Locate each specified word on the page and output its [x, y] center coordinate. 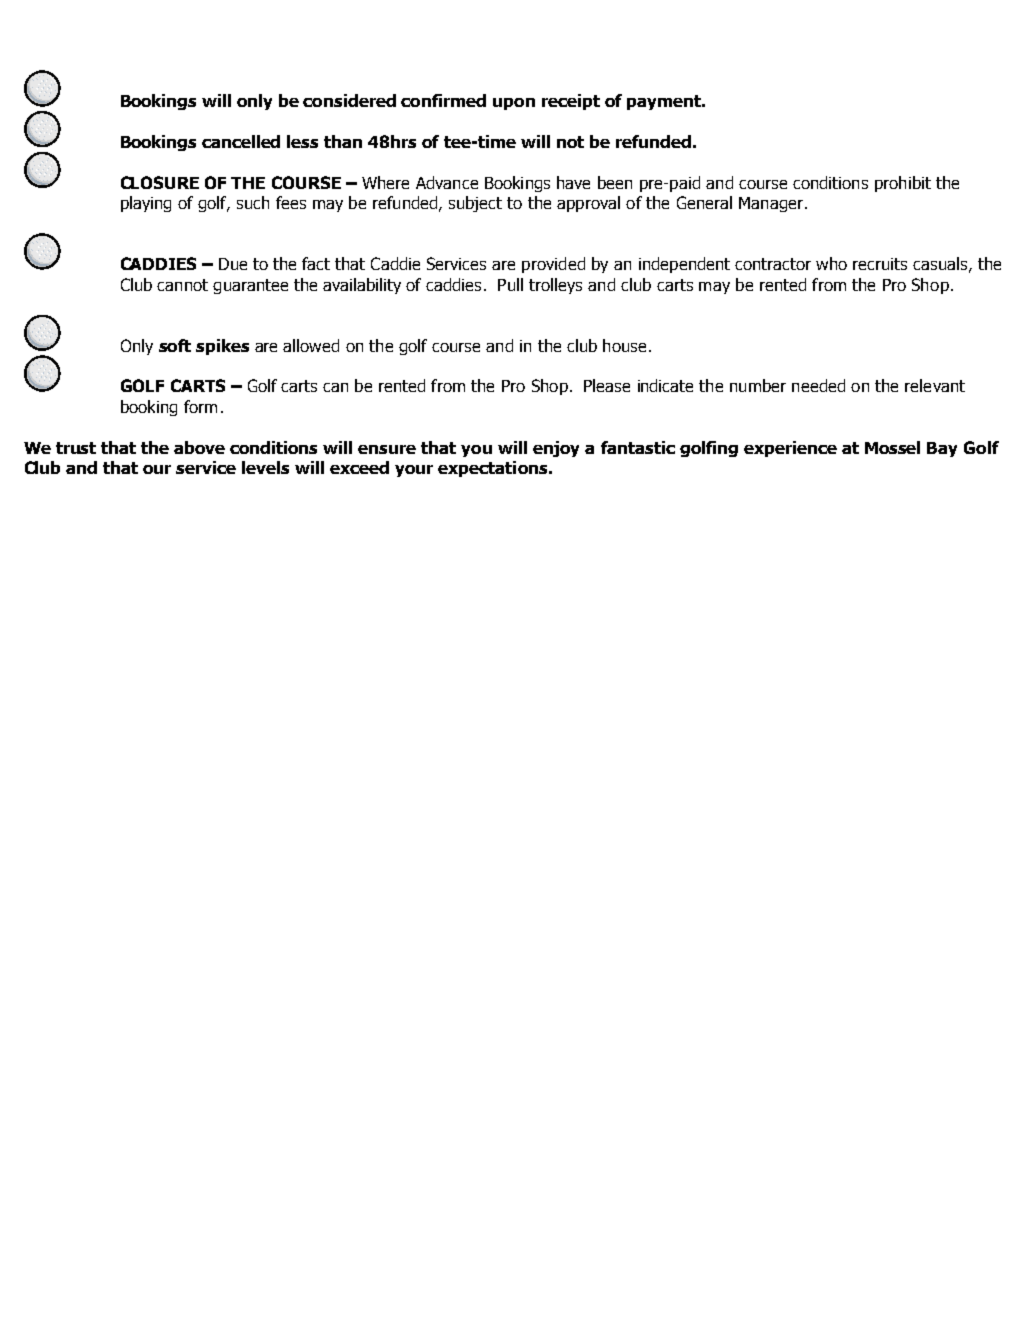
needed [818, 385]
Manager [771, 204]
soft [175, 345]
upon [514, 104]
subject [475, 204]
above [199, 447]
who [831, 263]
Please [607, 385]
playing [146, 204]
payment [665, 102]
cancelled [241, 141]
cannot [182, 285]
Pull [510, 284]
